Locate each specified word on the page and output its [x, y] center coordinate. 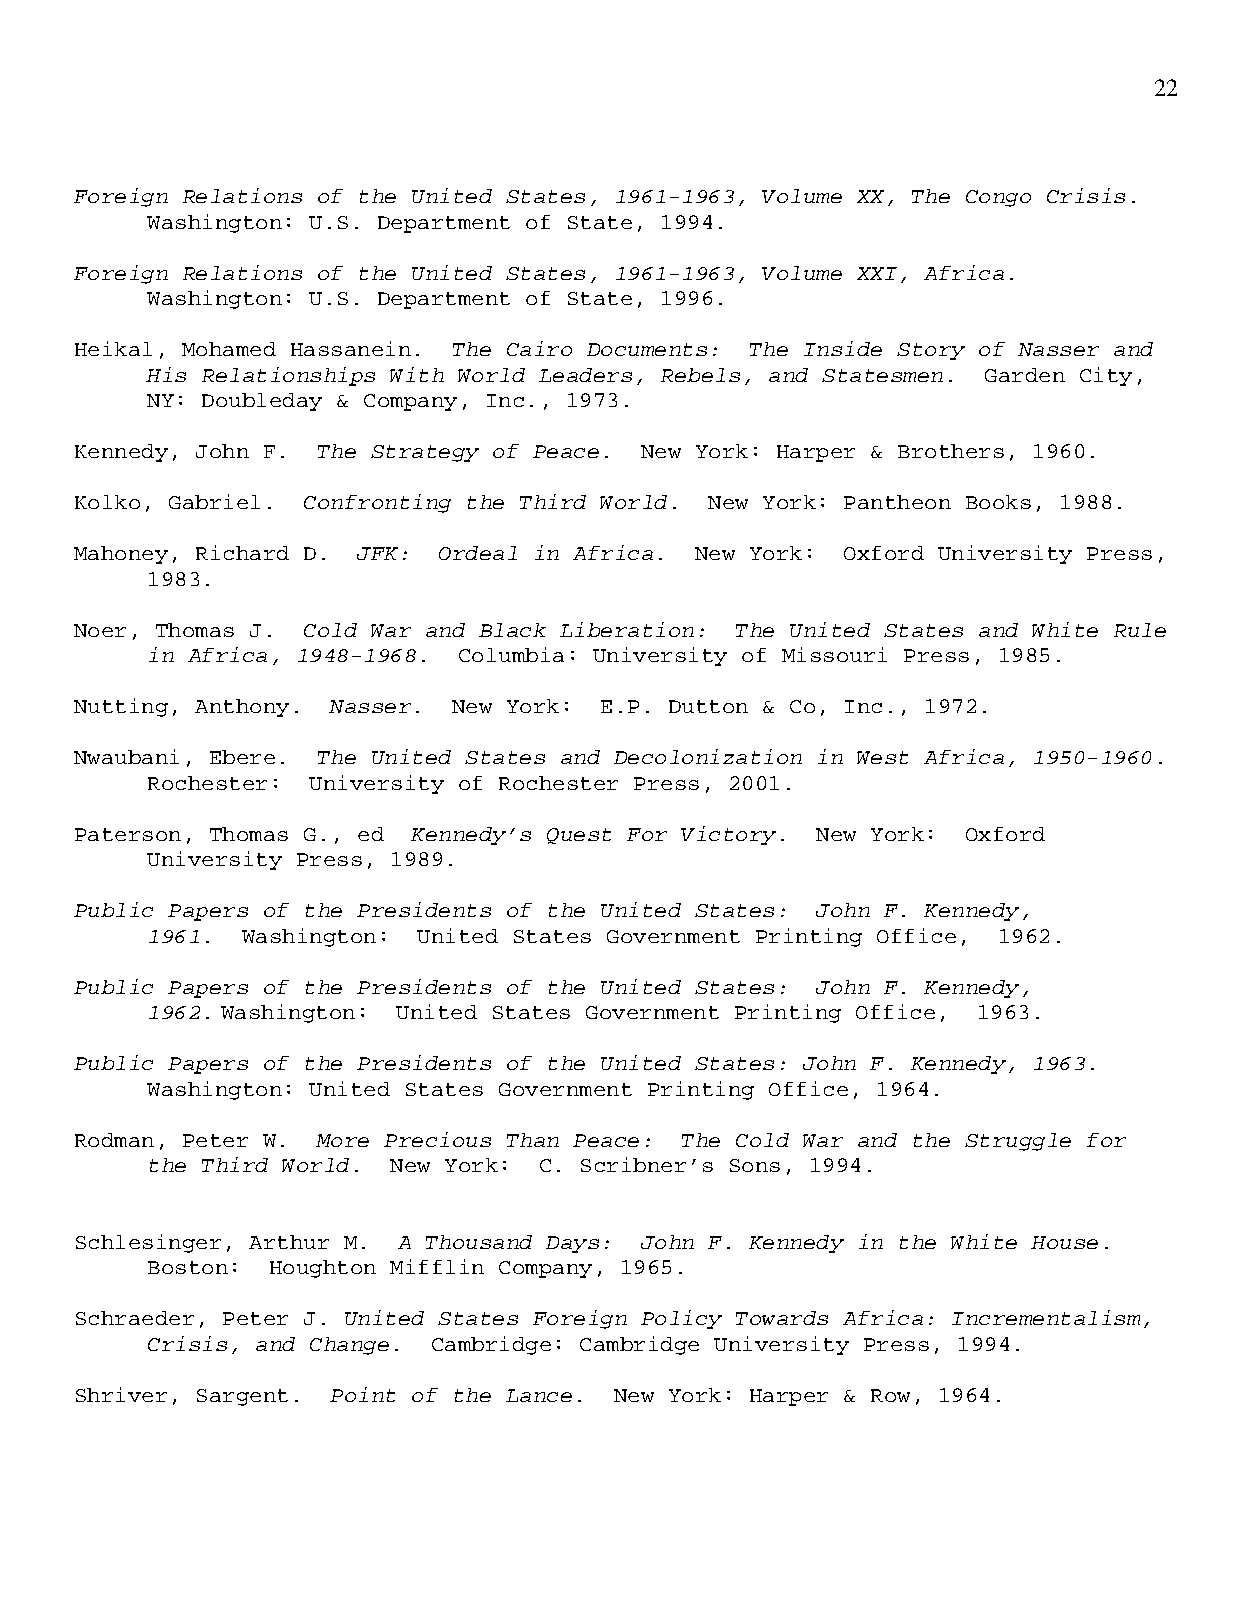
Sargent [242, 1397]
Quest [579, 836]
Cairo [539, 348]
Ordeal [478, 553]
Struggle [1018, 1142]
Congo [998, 198]
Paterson [128, 834]
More [342, 1140]
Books [998, 502]
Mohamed [229, 349]
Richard [242, 552]
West [882, 757]
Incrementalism [1046, 1317]
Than [533, 1140]
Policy [681, 1319]
